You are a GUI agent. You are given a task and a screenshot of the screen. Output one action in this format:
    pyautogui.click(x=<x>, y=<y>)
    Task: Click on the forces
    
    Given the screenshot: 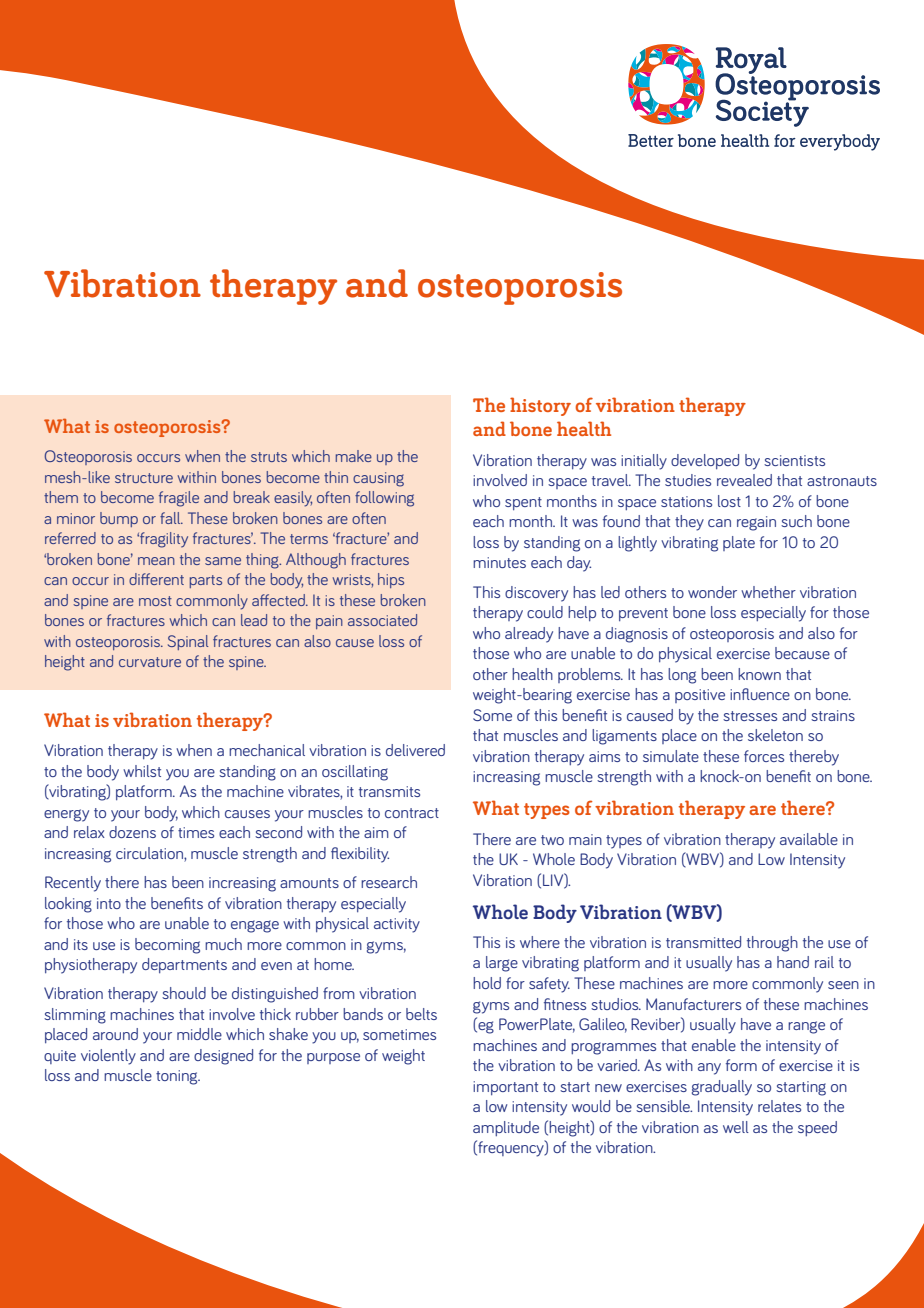 What is the action you would take?
    pyautogui.click(x=764, y=756)
